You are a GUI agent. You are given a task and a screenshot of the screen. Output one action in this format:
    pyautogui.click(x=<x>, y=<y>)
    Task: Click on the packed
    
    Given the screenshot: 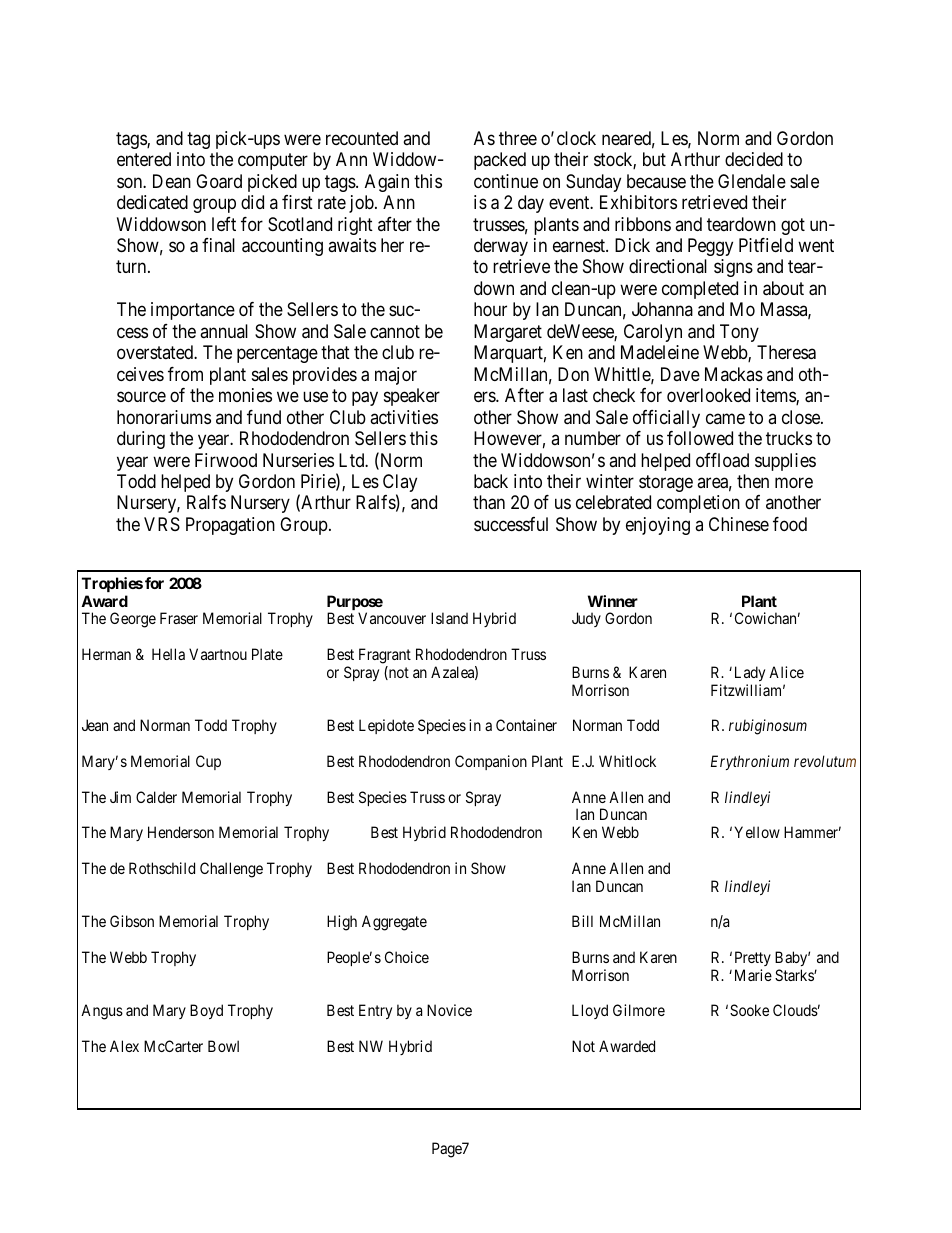 What is the action you would take?
    pyautogui.click(x=500, y=161)
